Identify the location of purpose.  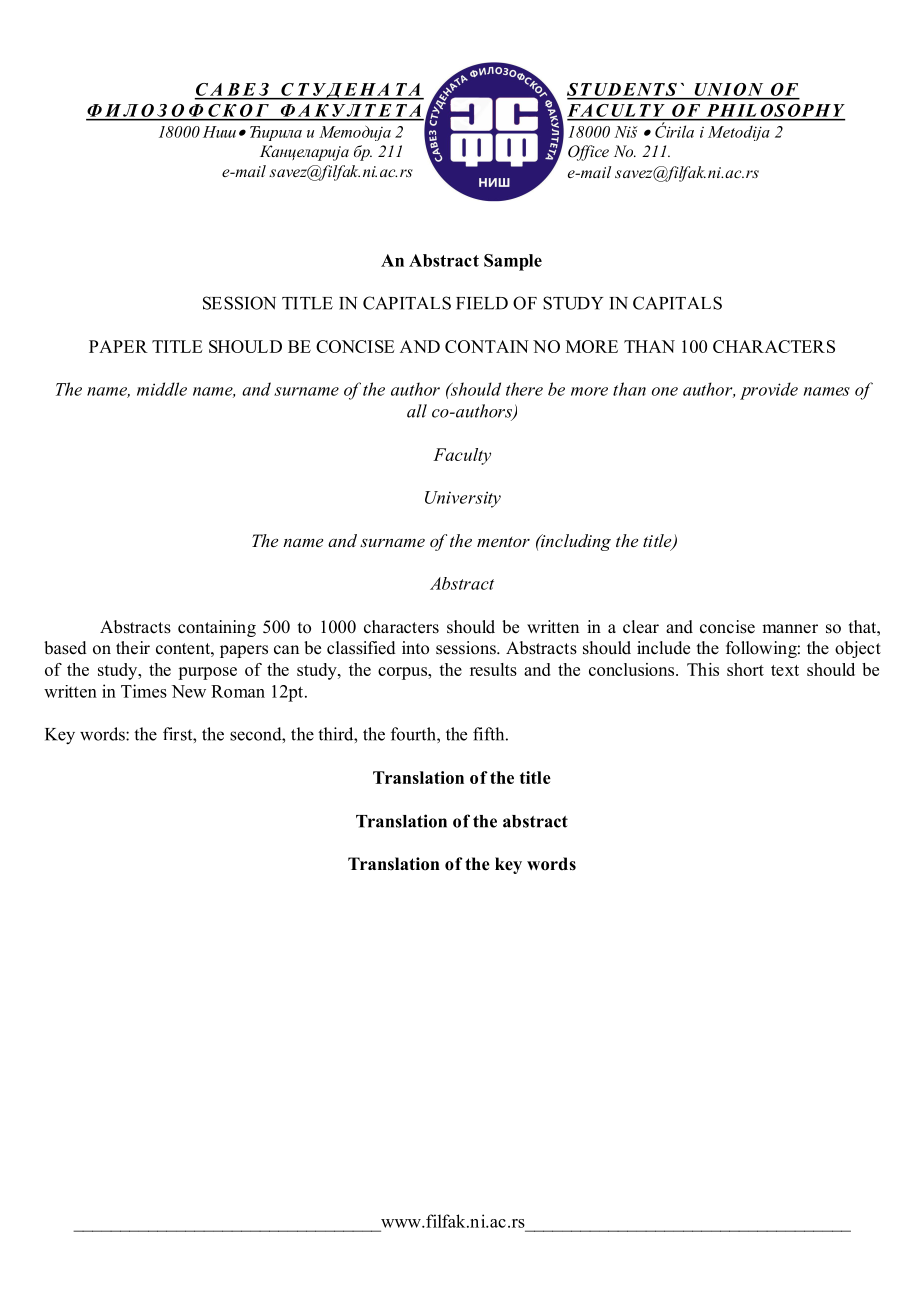
(207, 673).
